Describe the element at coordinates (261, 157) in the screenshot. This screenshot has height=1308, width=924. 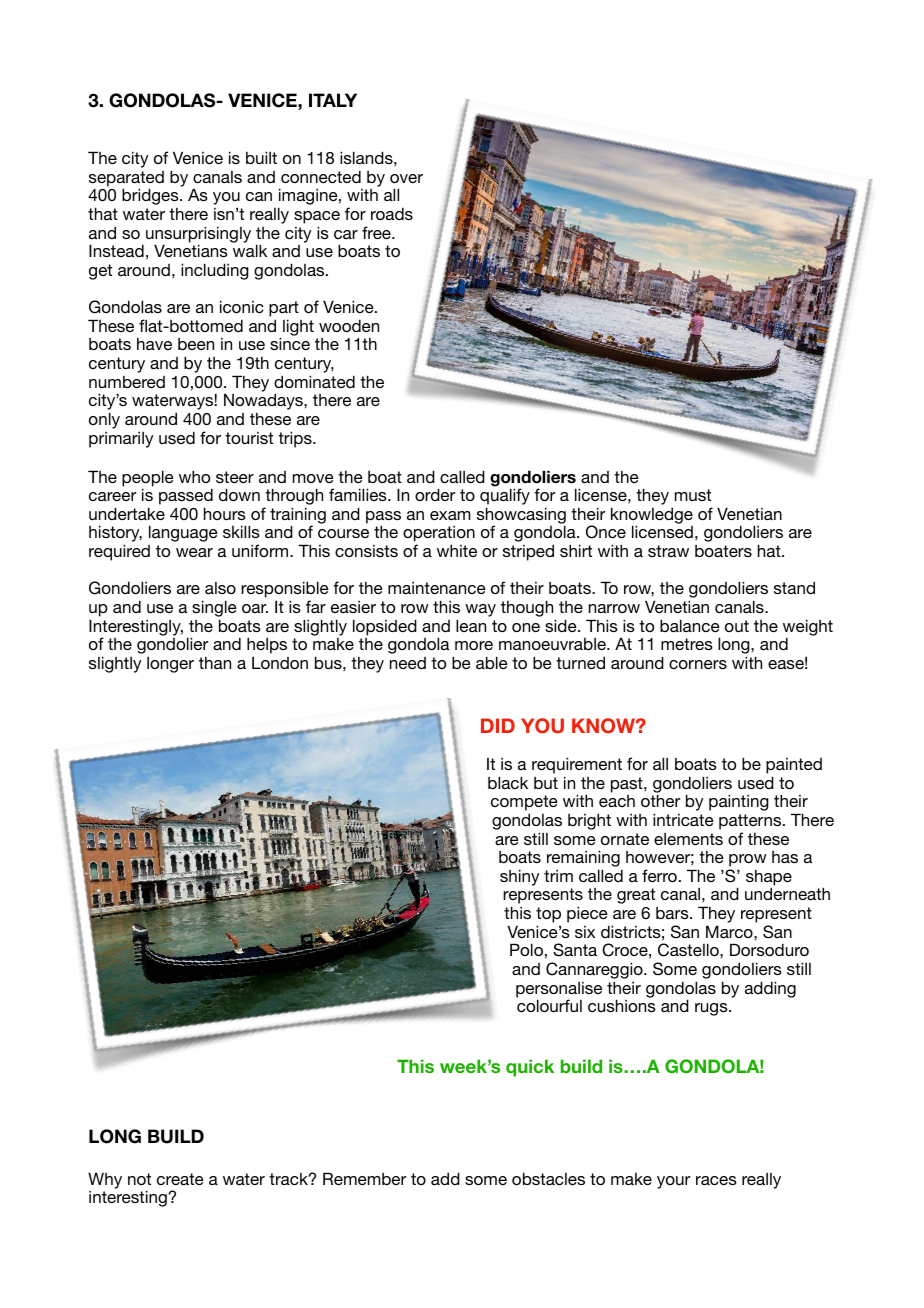
I see `built` at that location.
